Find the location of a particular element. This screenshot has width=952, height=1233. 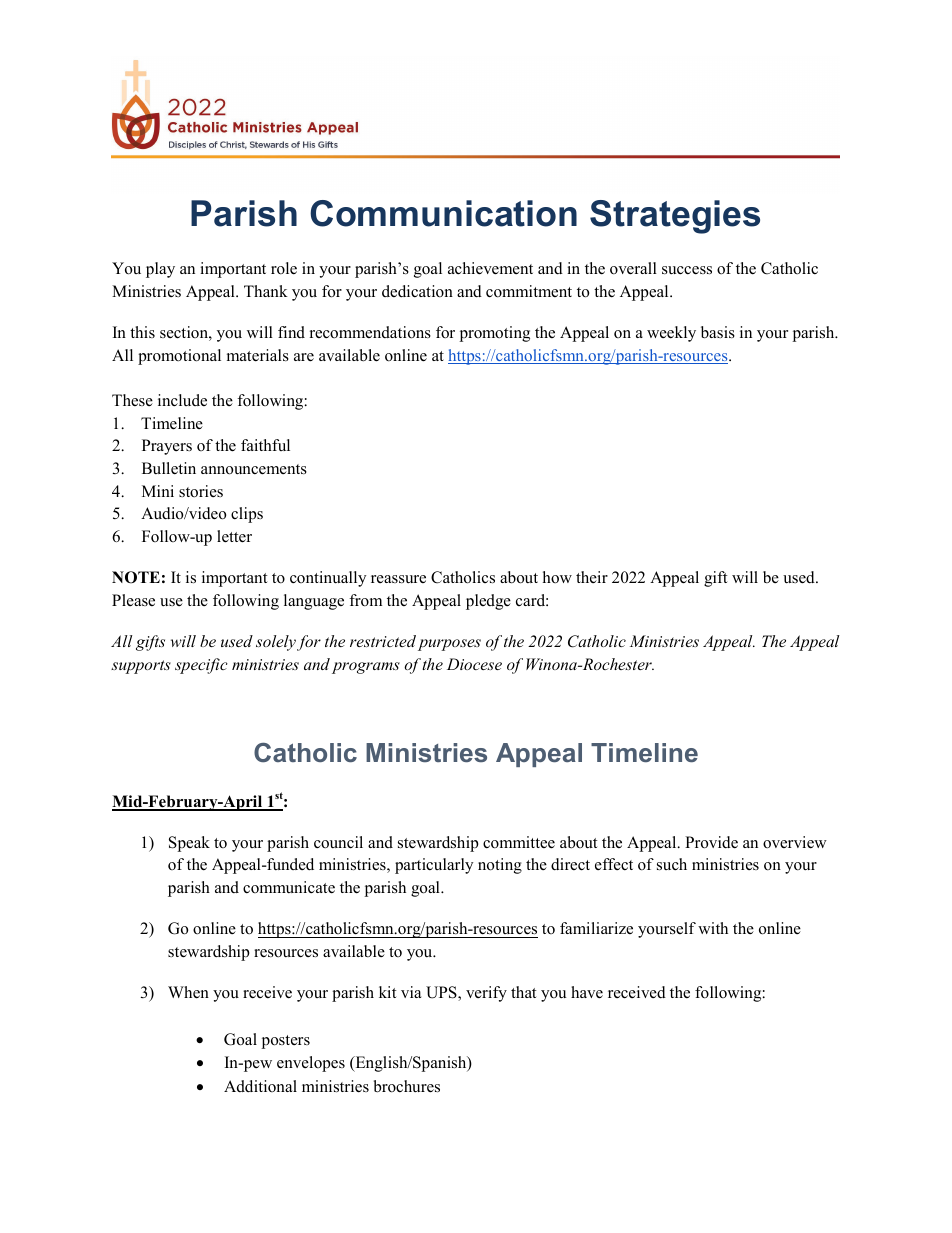

have is located at coordinates (587, 992).
